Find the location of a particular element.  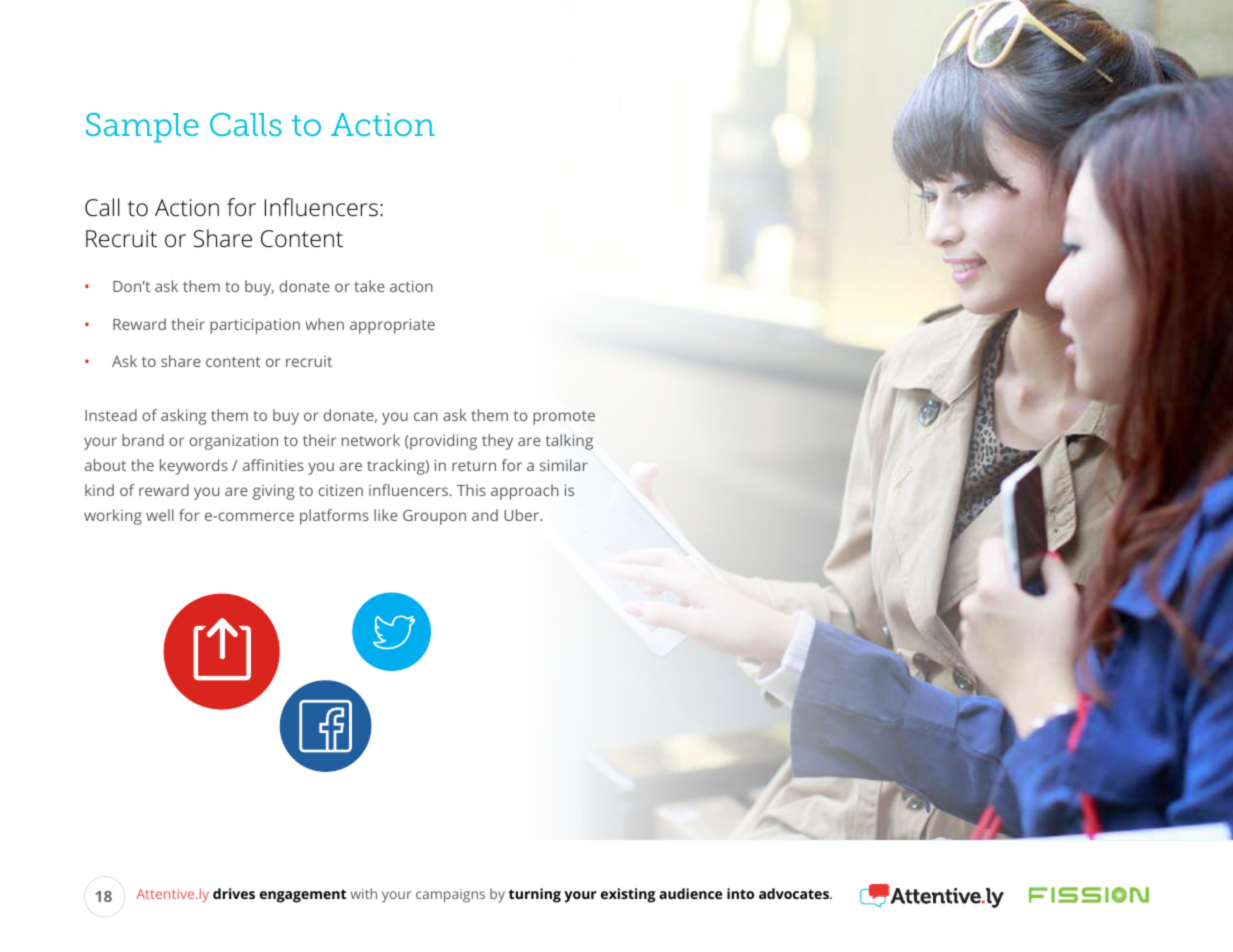

asking is located at coordinates (183, 417).
